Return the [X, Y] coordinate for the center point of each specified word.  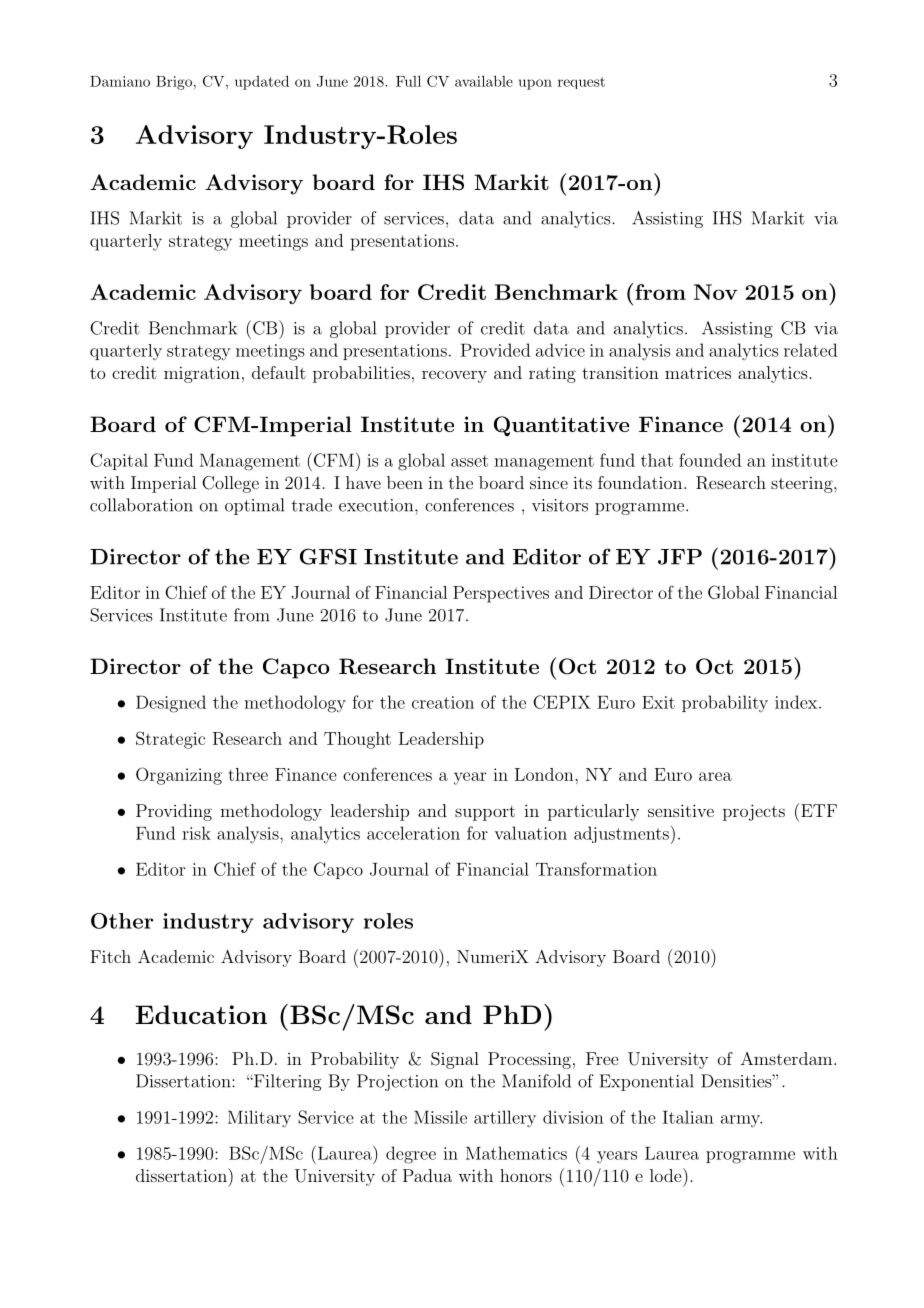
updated [262, 82]
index [796, 702]
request [581, 83]
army [741, 1121]
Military [259, 1118]
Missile [440, 1117]
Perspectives [501, 594]
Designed [171, 704]
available [484, 81]
